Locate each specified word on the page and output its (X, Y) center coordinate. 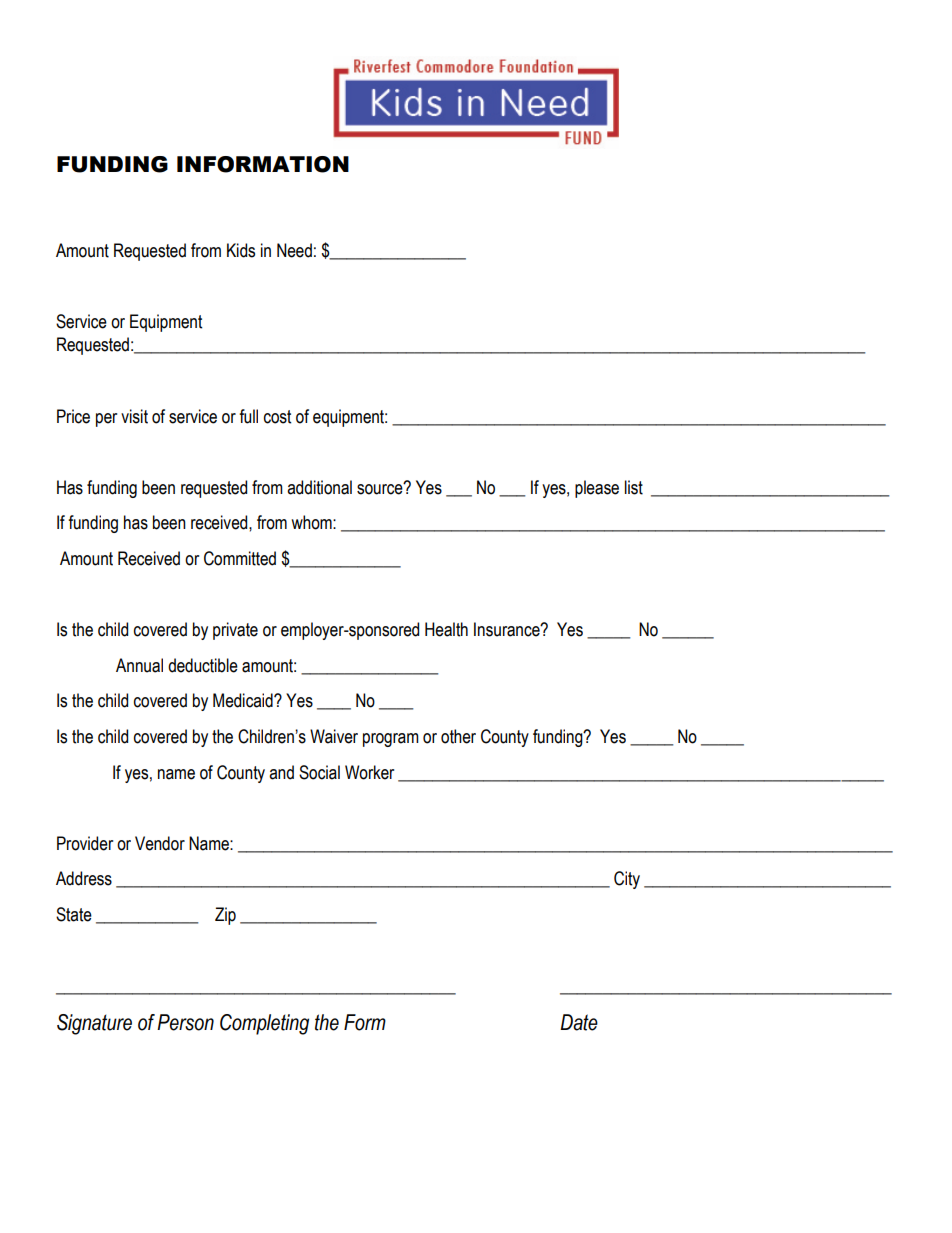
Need (294, 250)
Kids (241, 250)
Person (185, 1022)
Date (579, 1022)
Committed (240, 558)
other (458, 736)
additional (319, 487)
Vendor (160, 843)
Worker (369, 772)
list (634, 487)
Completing (264, 1024)
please (597, 489)
